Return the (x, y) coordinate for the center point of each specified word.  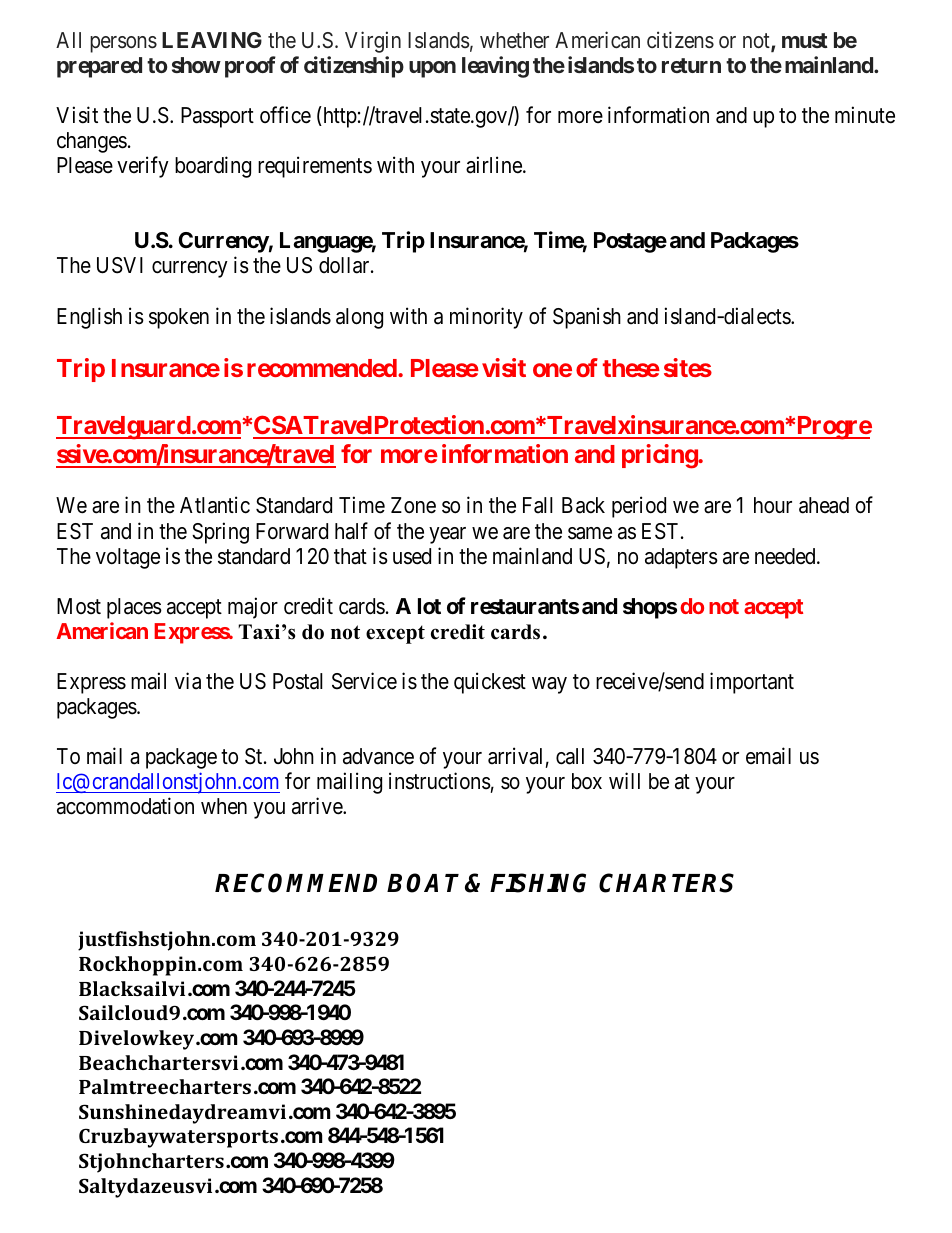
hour (773, 505)
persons (123, 44)
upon (432, 69)
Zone (413, 505)
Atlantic (215, 505)
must (805, 40)
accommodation (125, 806)
